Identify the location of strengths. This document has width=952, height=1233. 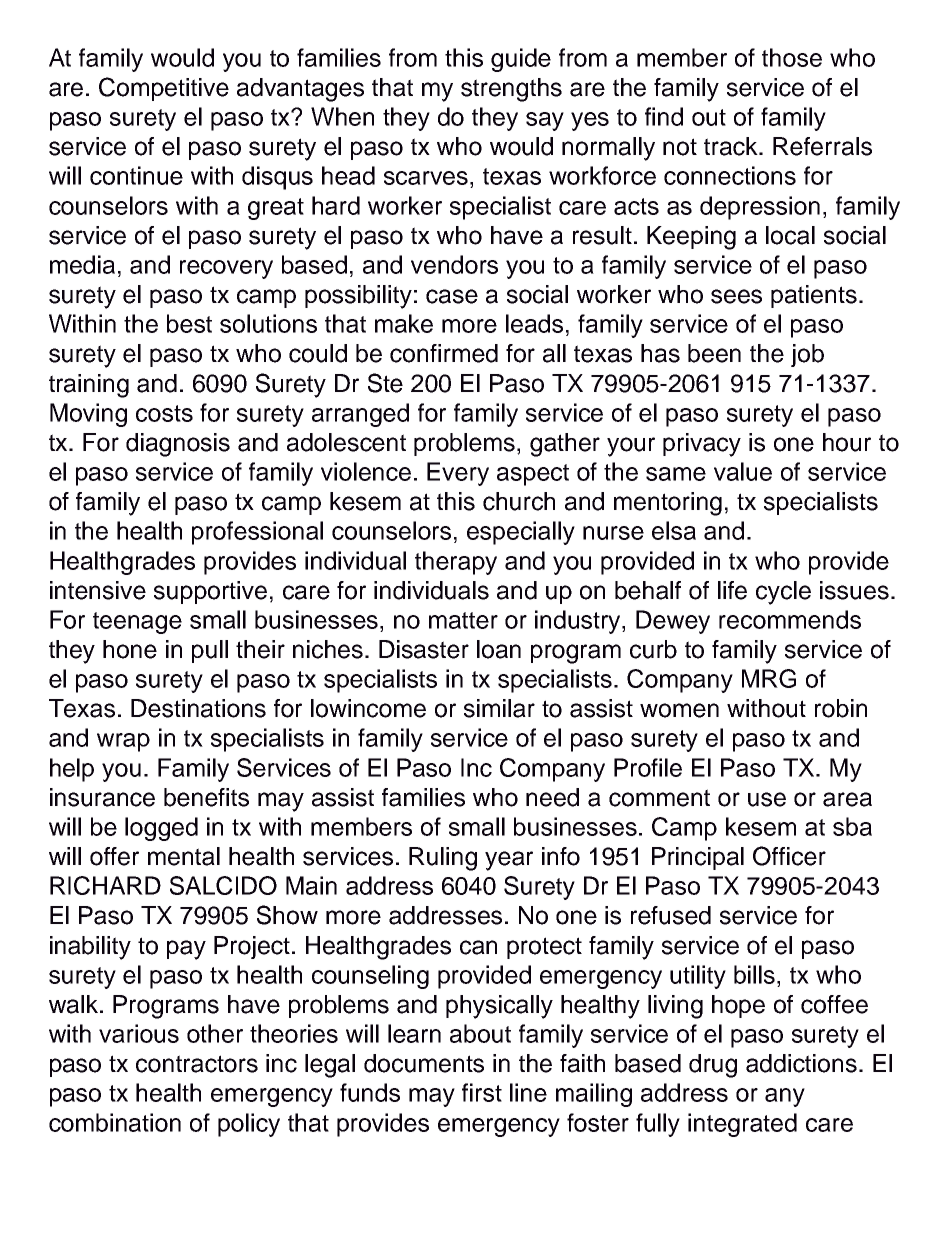
(511, 90).
